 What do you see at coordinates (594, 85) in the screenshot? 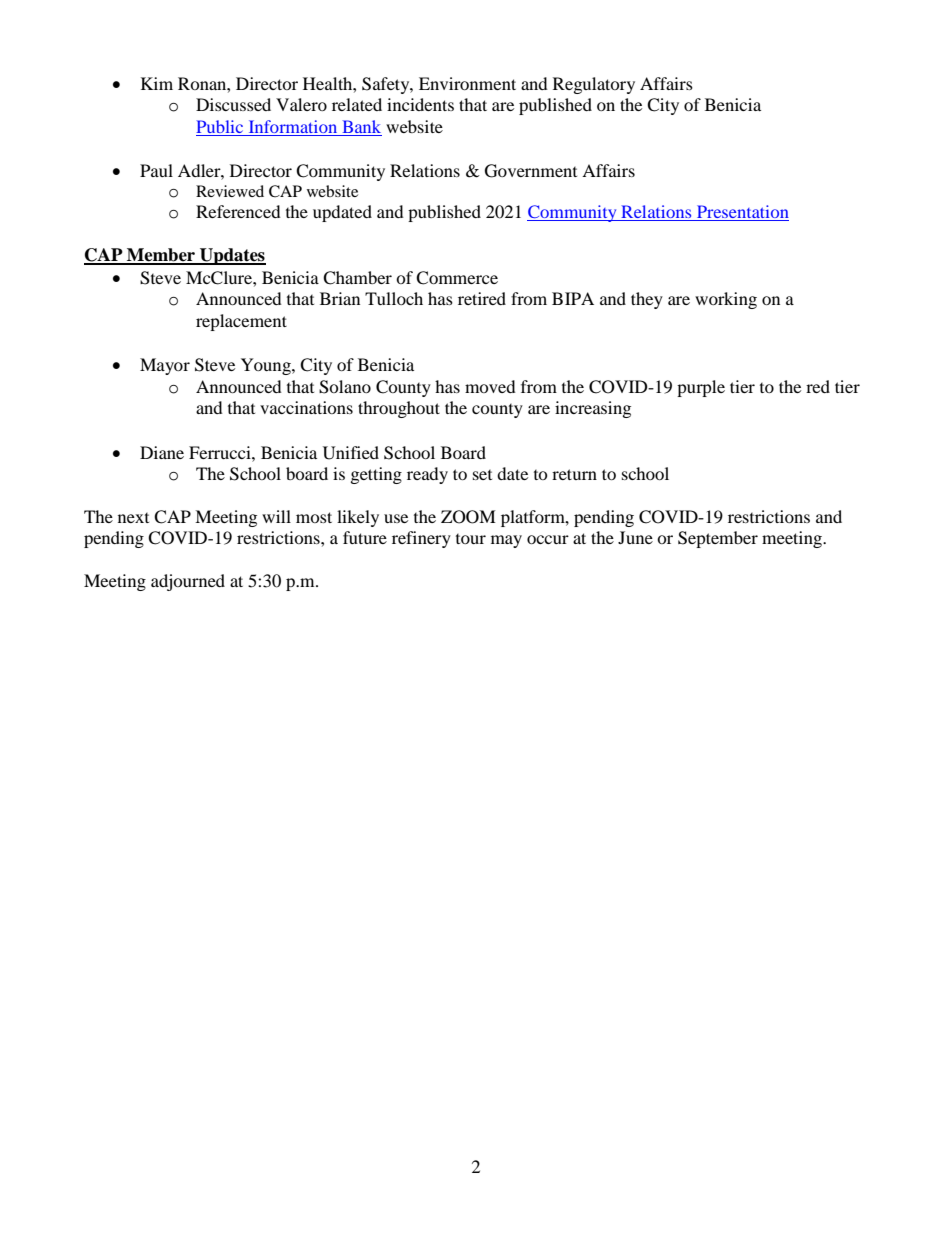
I see `Regulatory` at bounding box center [594, 85].
